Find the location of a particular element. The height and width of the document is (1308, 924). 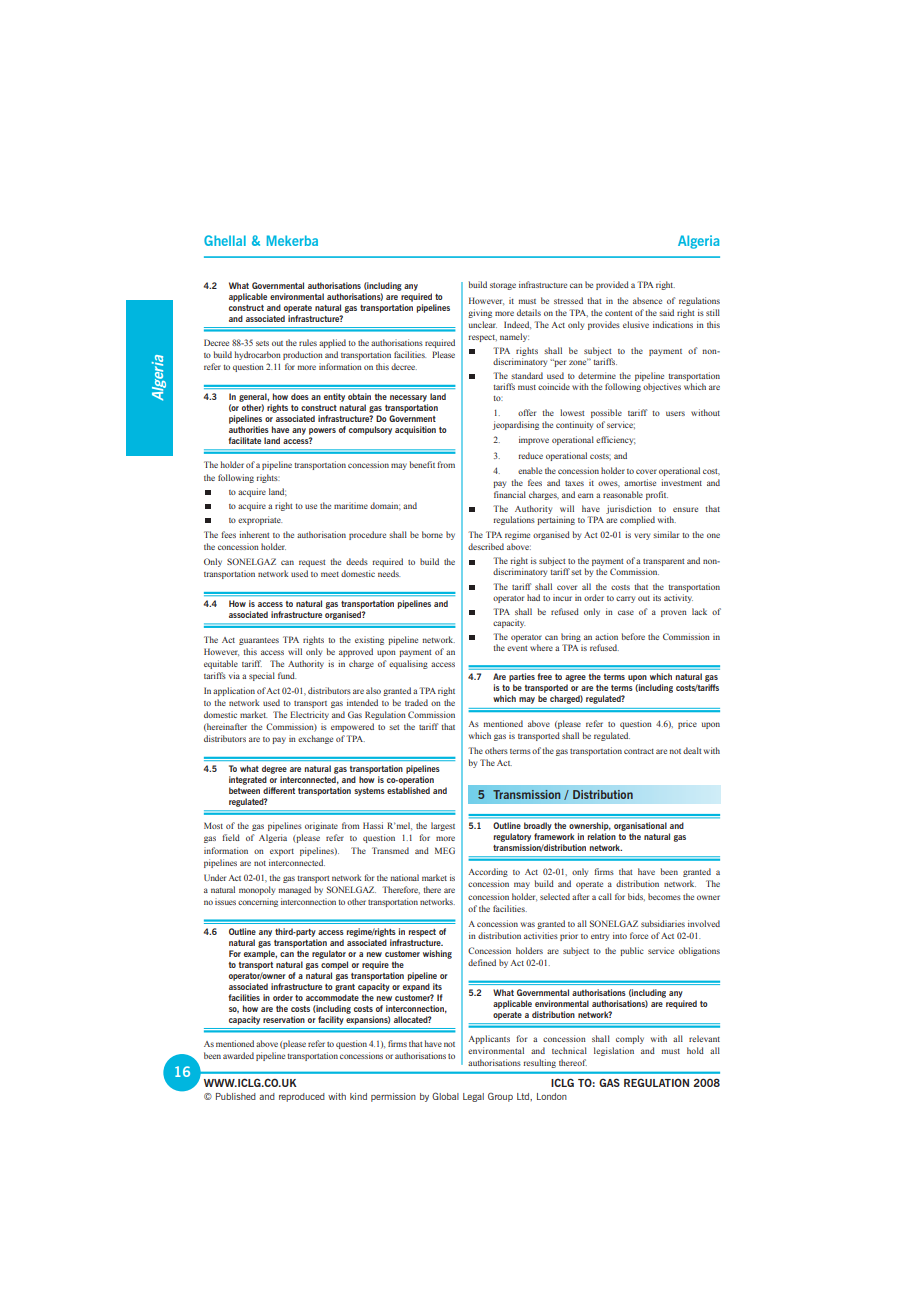

giving is located at coordinates (480, 313).
